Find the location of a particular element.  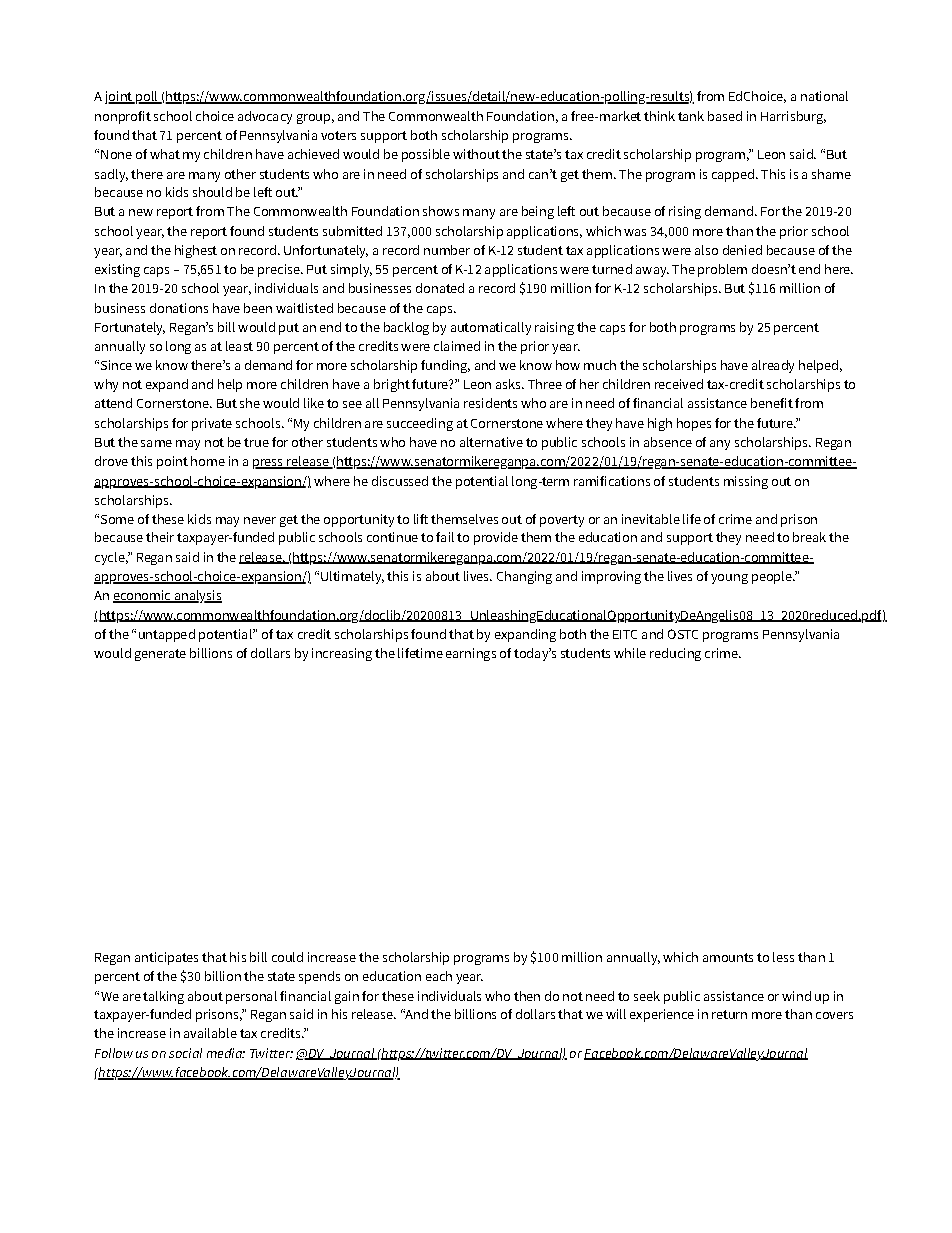

then is located at coordinates (527, 996).
